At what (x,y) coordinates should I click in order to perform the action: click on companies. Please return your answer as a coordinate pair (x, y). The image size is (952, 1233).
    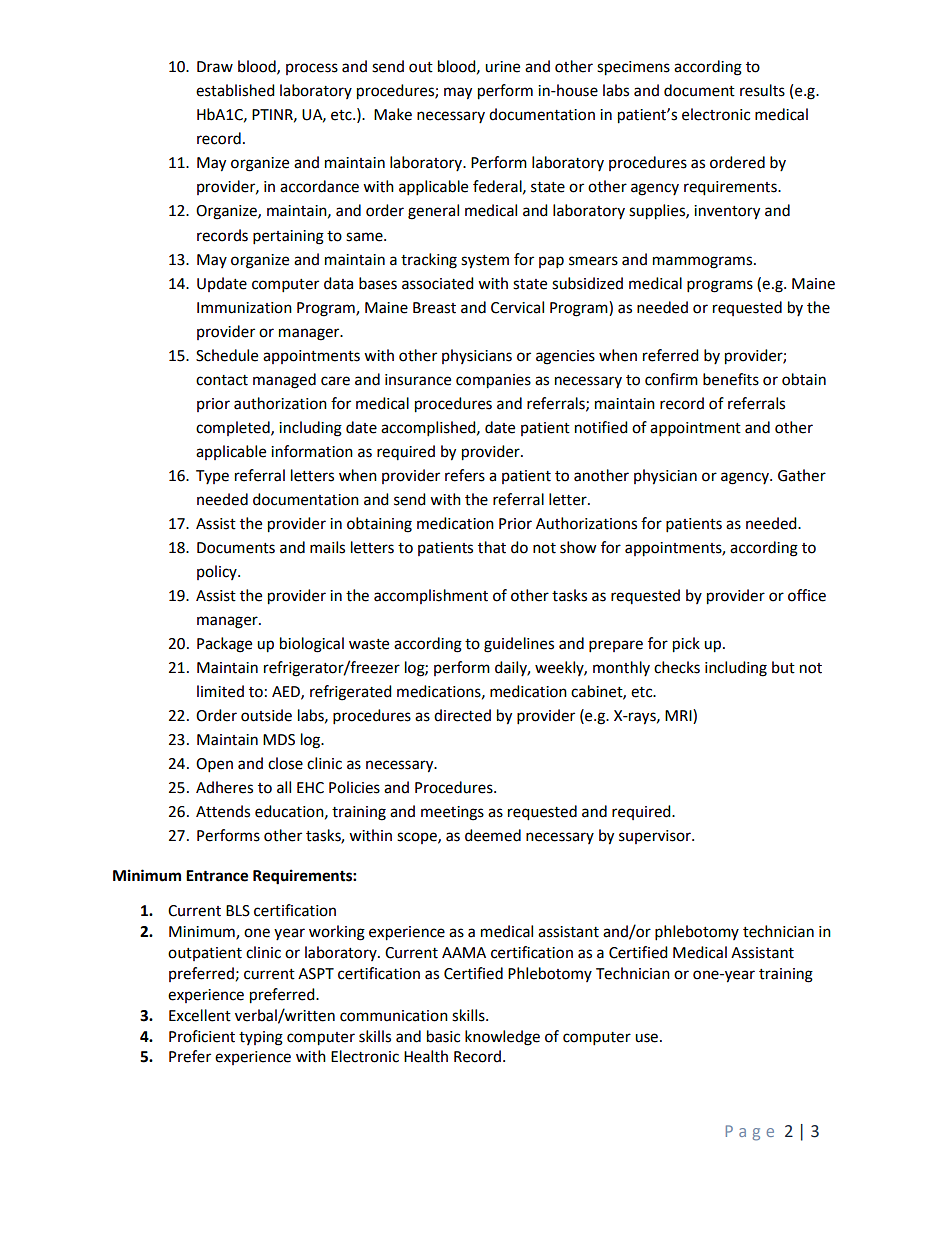
    Looking at the image, I should click on (493, 381).
